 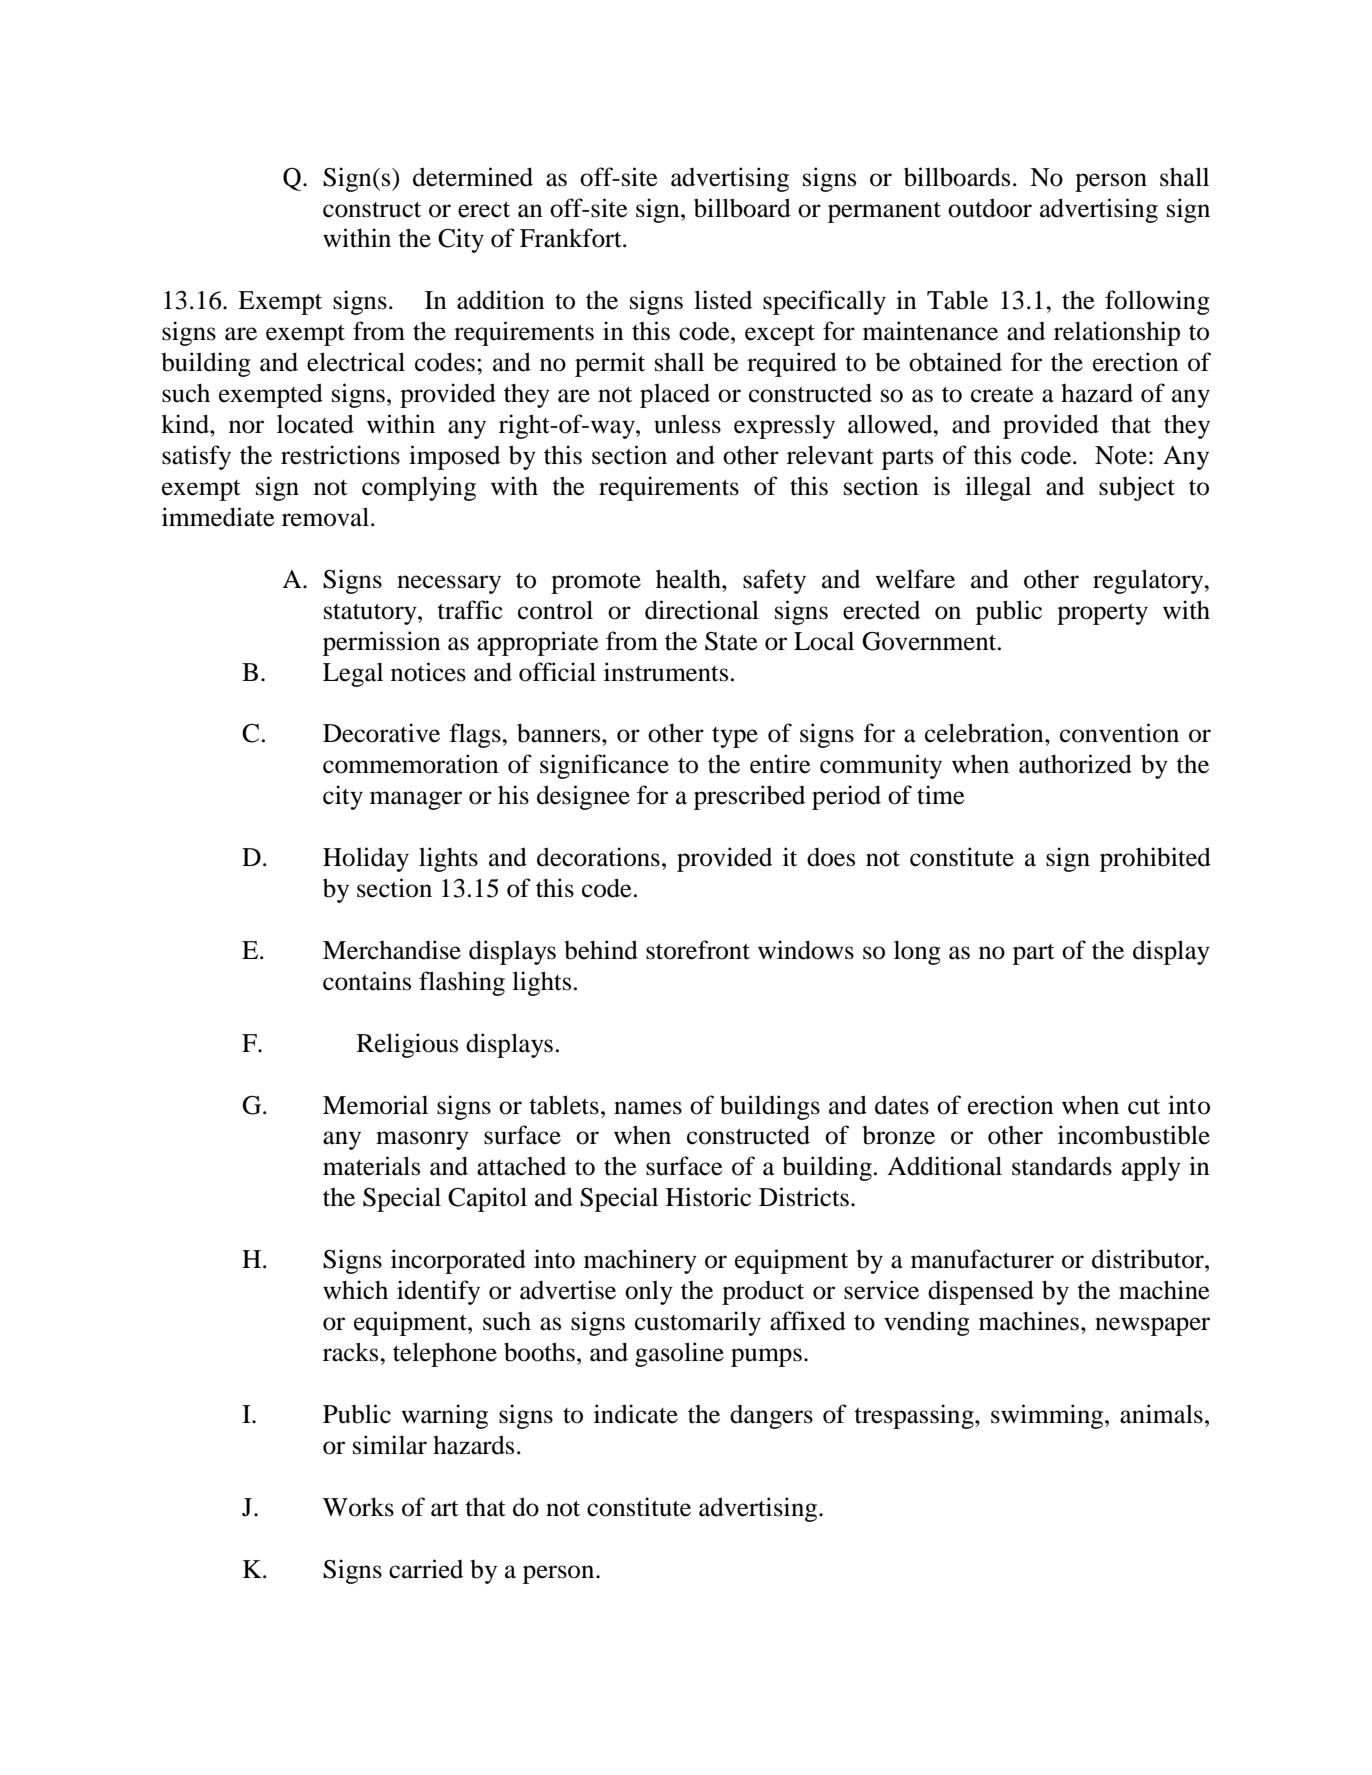 What do you see at coordinates (382, 643) in the screenshot?
I see `permission` at bounding box center [382, 643].
